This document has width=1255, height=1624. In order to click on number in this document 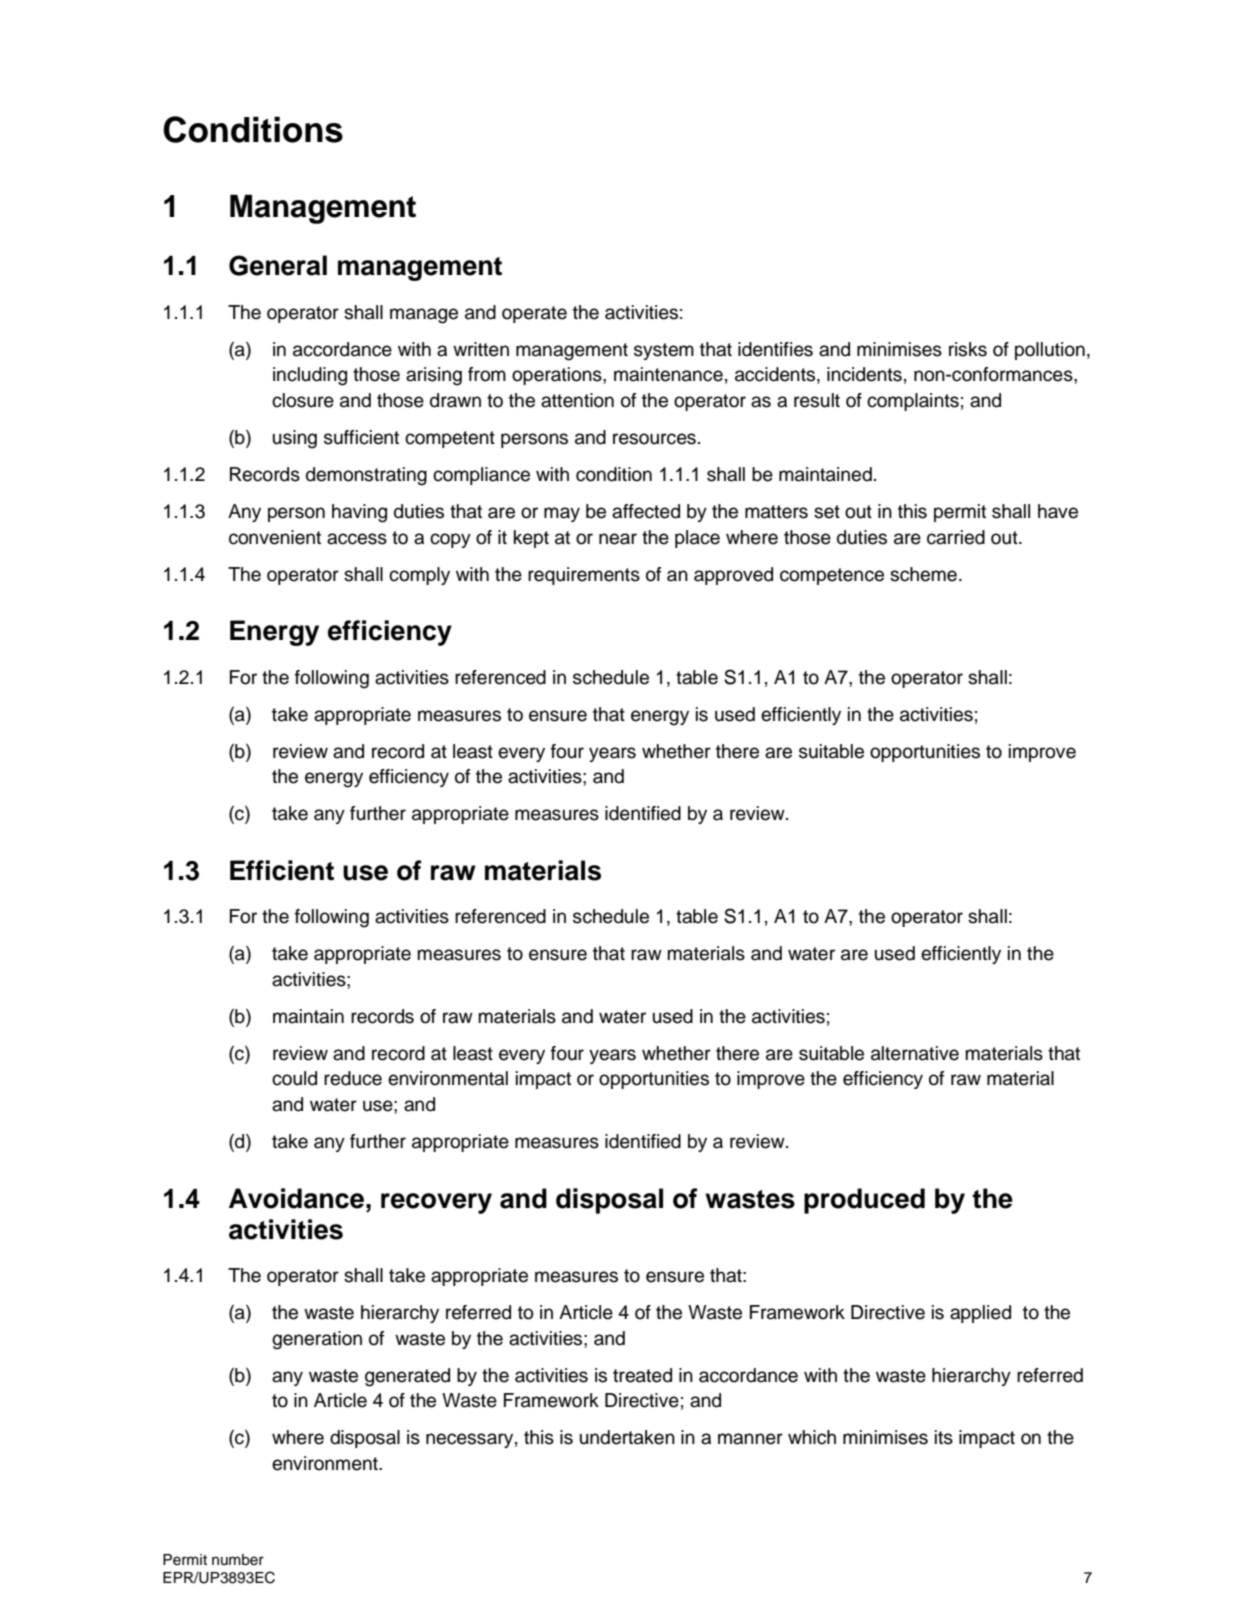, I will do `click(238, 1560)`.
